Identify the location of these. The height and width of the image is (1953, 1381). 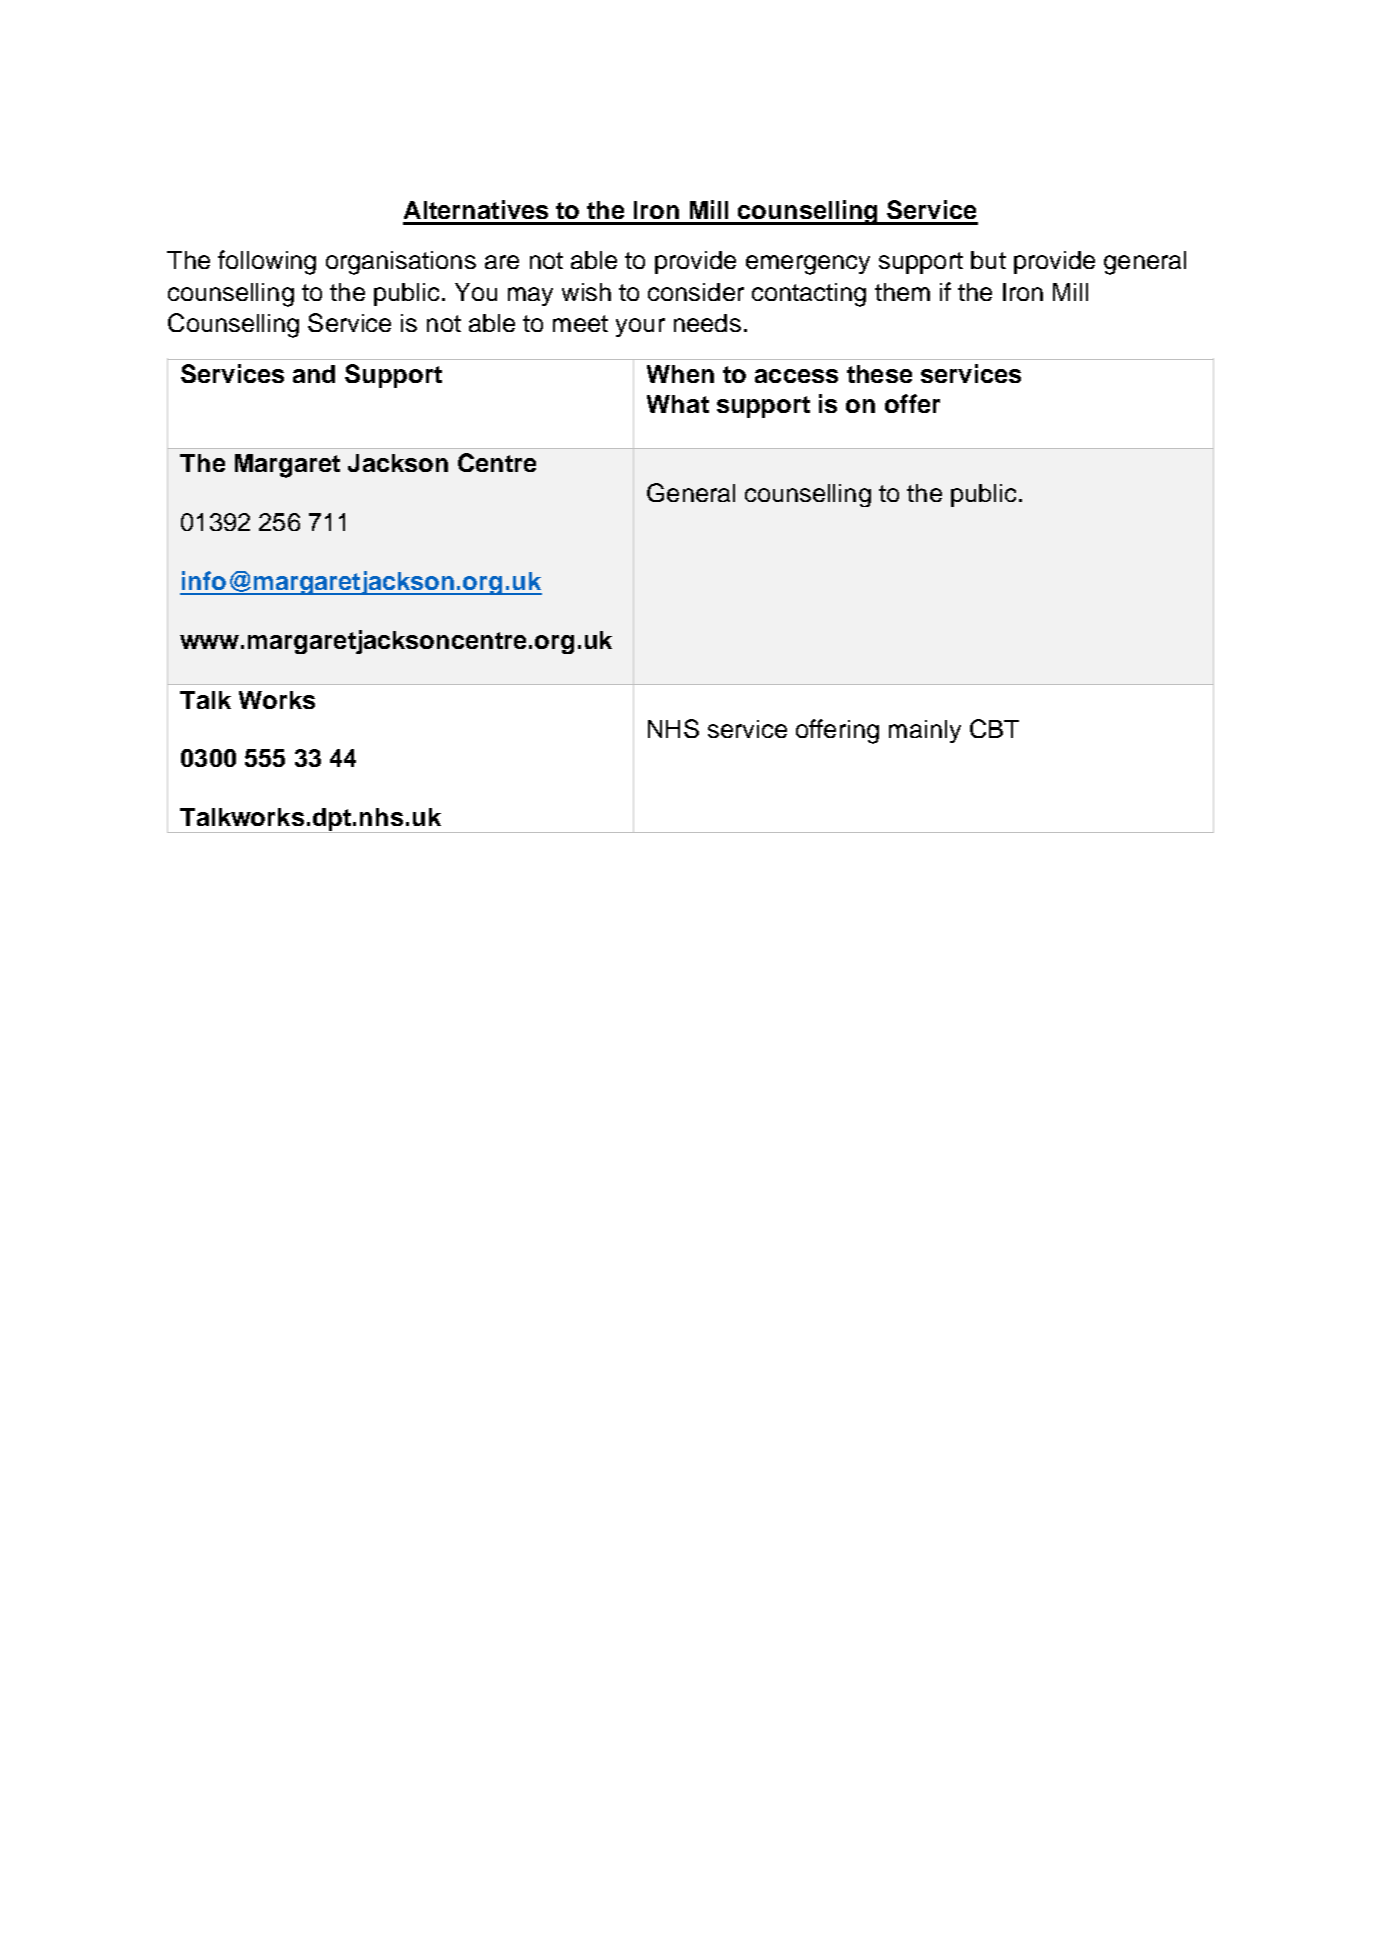
(879, 374).
